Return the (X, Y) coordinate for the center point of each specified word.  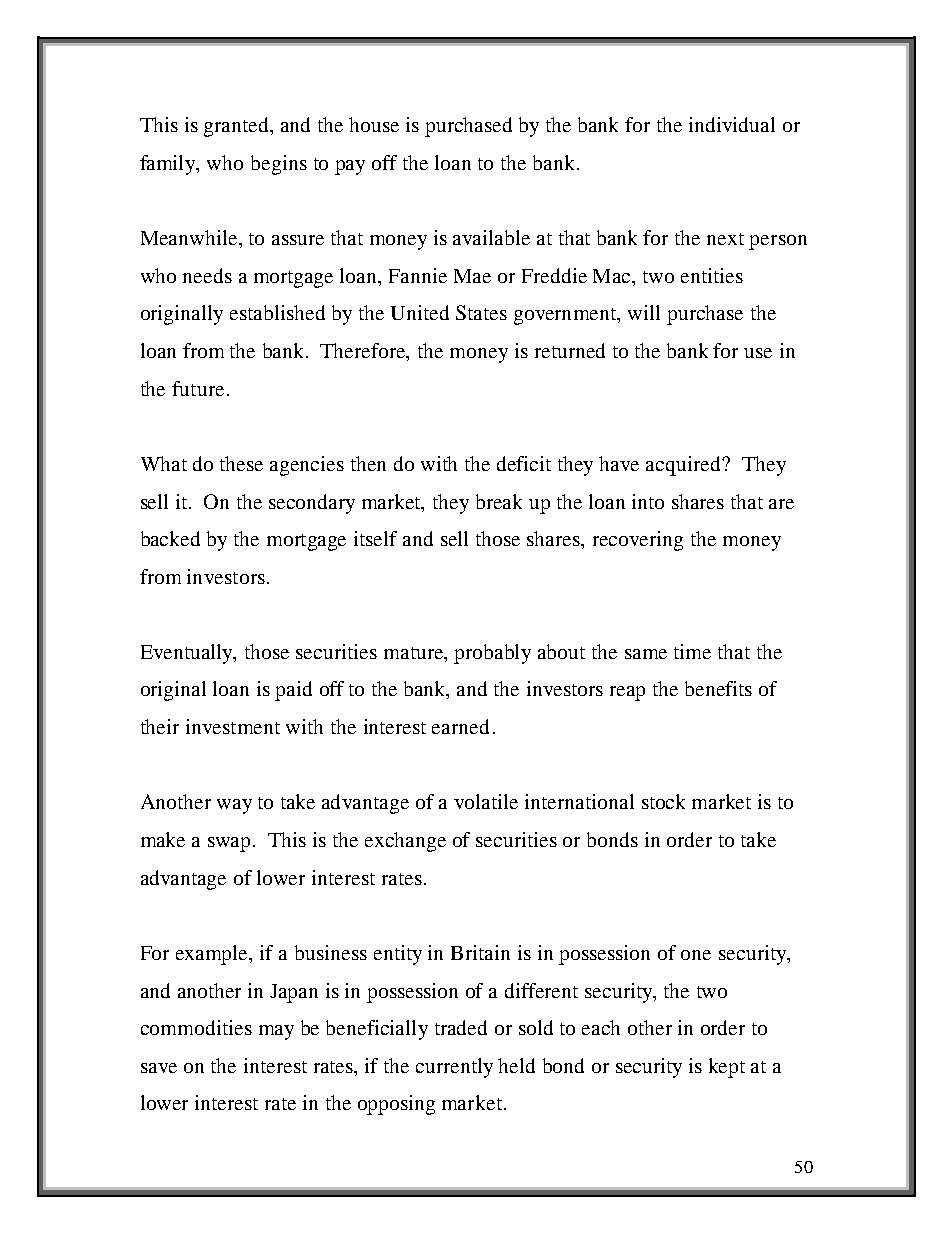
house (374, 124)
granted (238, 127)
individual (732, 124)
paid (293, 691)
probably (492, 654)
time (692, 651)
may (276, 1032)
